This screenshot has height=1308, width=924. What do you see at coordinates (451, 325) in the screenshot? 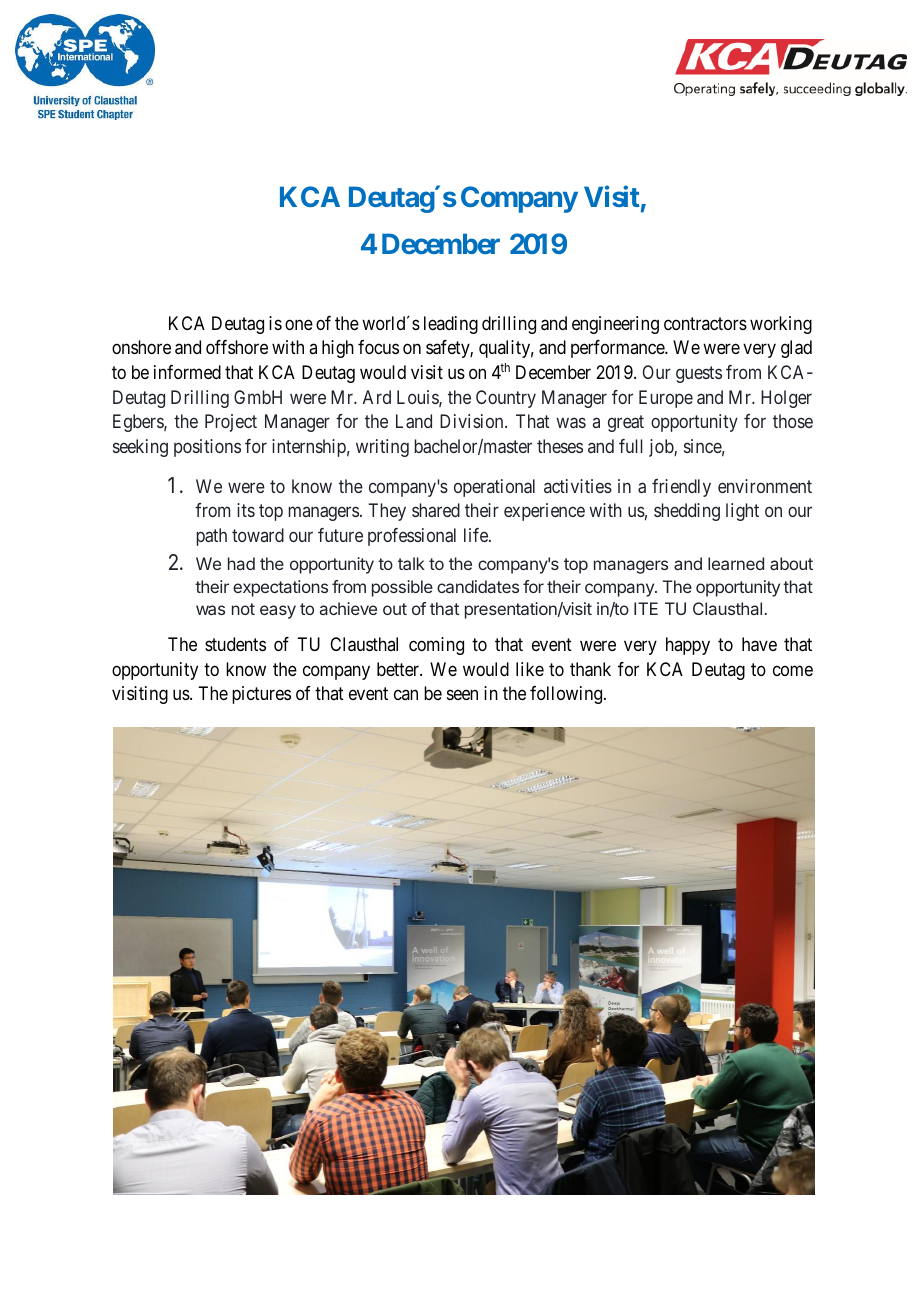
I see `leading` at bounding box center [451, 325].
